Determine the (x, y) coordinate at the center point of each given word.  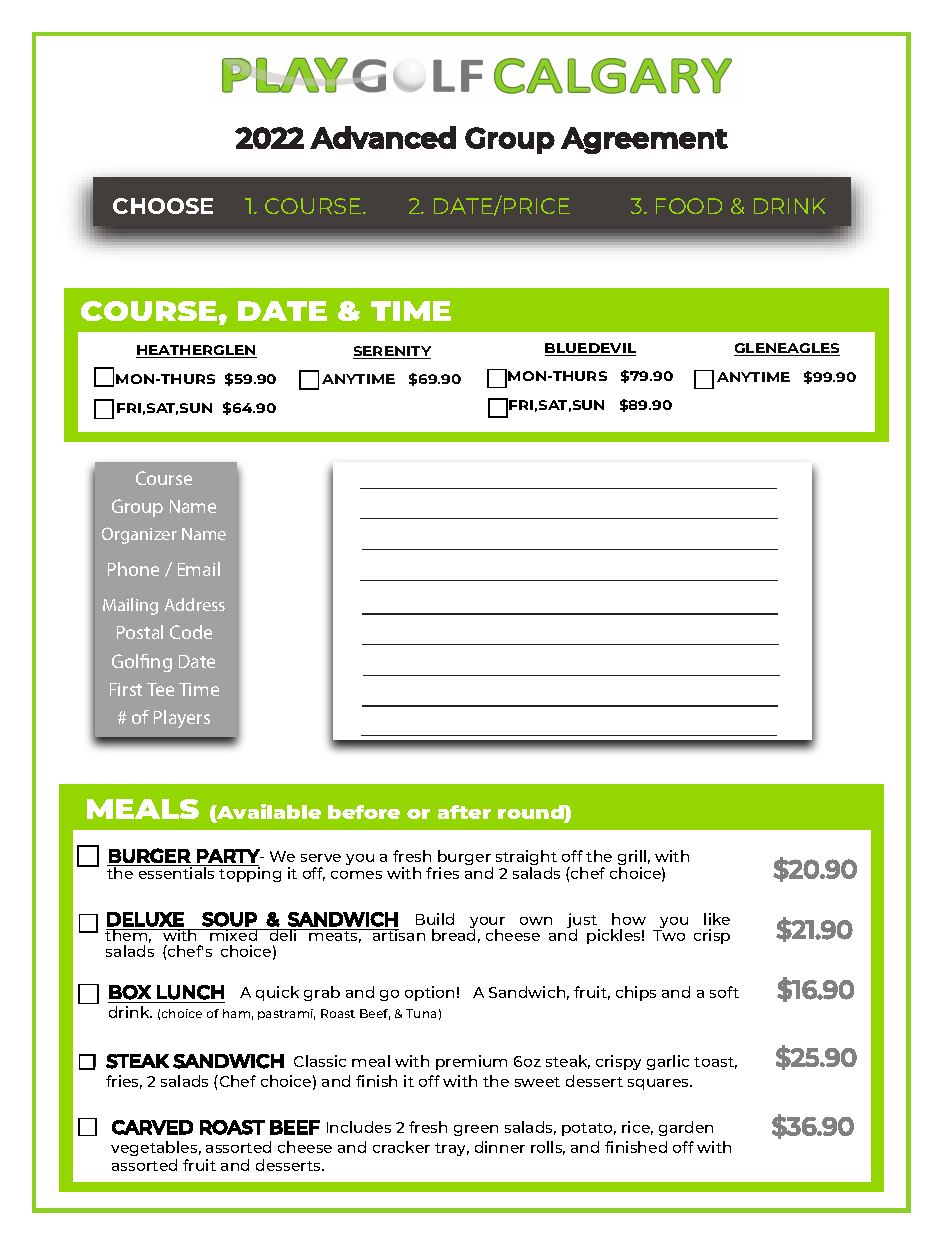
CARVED (152, 1127)
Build (435, 919)
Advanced (383, 137)
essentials (177, 872)
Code (191, 632)
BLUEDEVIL (590, 349)
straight (526, 859)
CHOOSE (163, 206)
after (464, 812)
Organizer (139, 535)
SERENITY (392, 352)
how (629, 919)
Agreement (644, 140)
